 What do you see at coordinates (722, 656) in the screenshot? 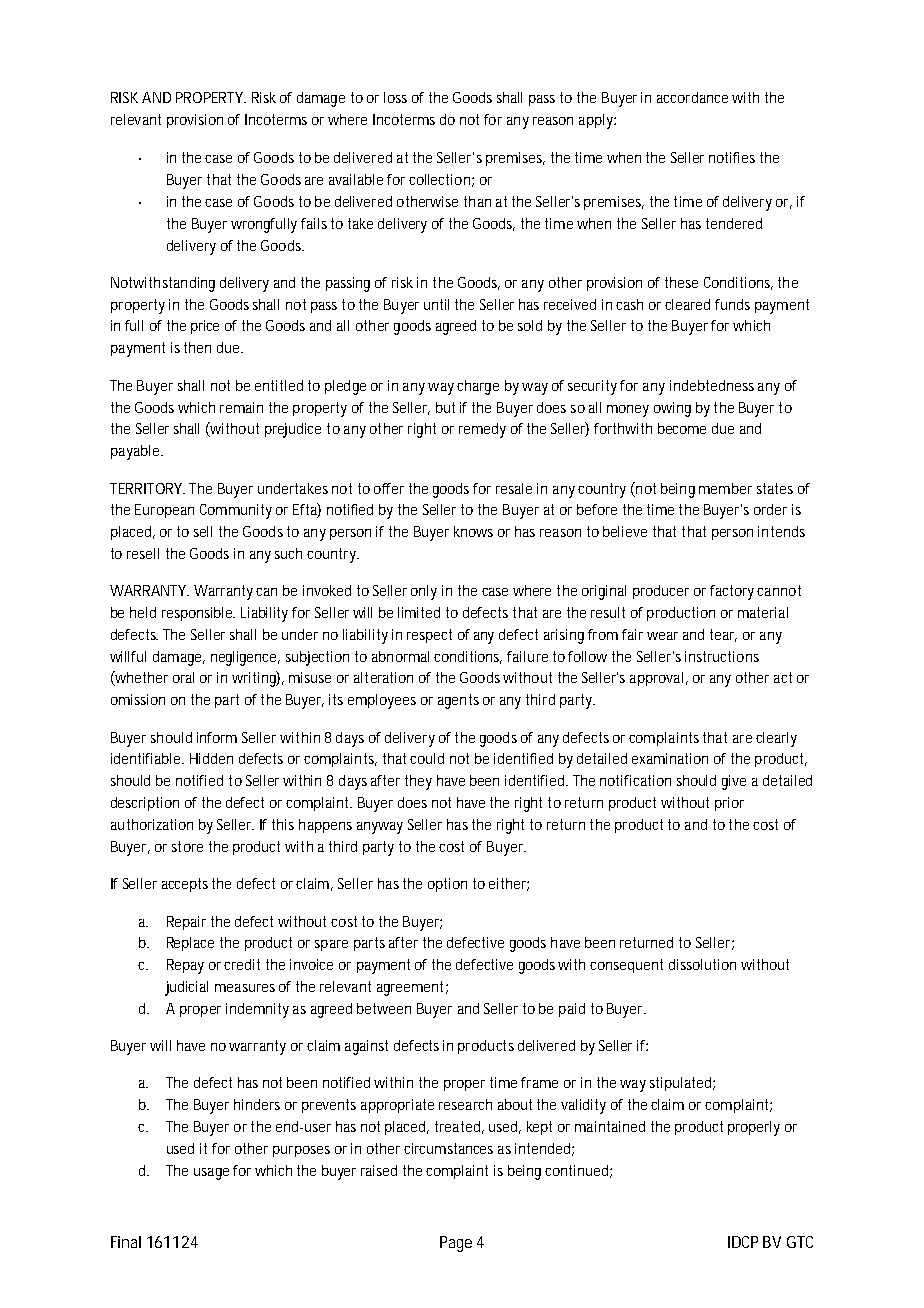
I see `instructions` at bounding box center [722, 656].
